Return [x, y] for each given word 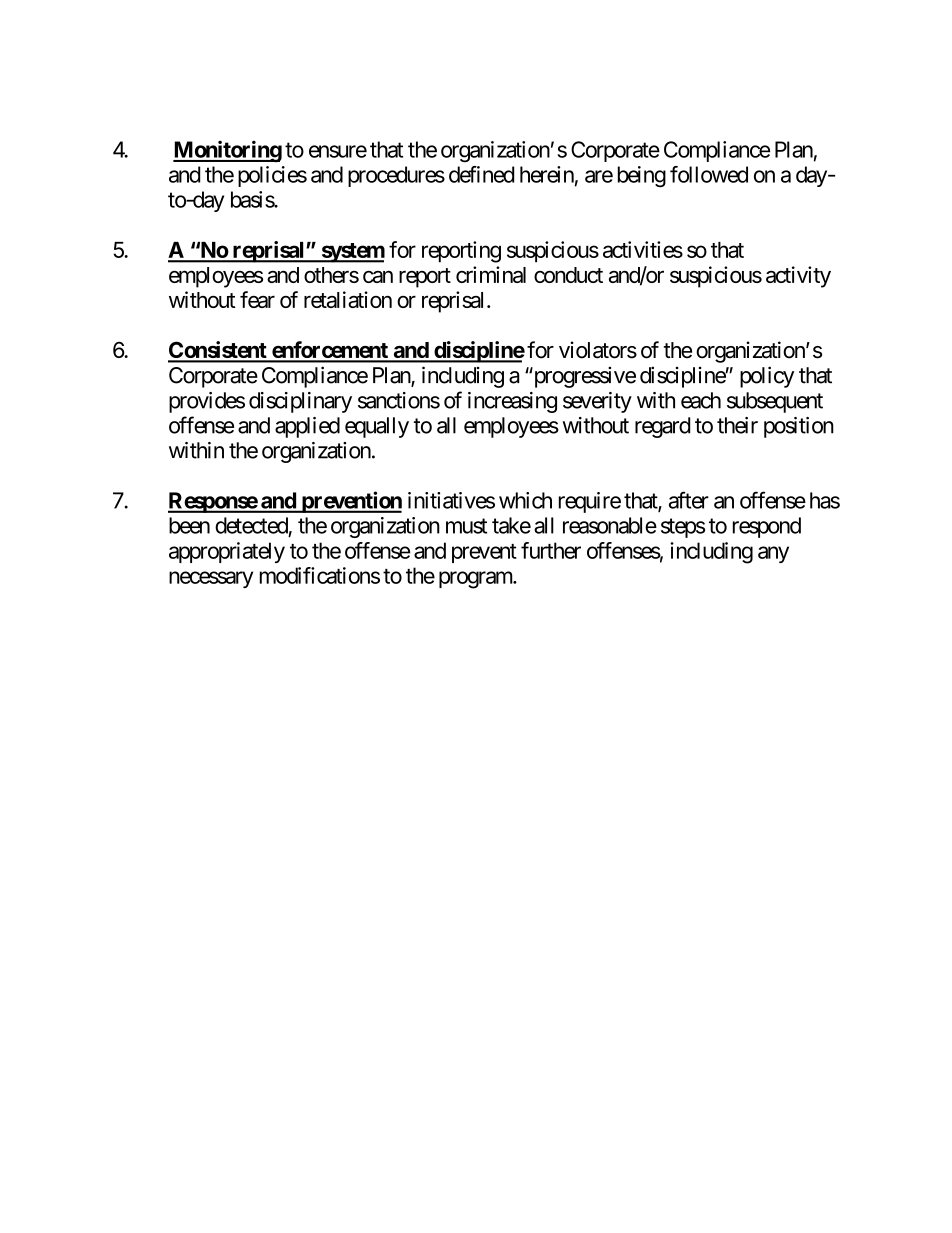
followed [709, 174]
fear [257, 299]
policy [767, 377]
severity [597, 402]
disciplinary [300, 402]
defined [481, 174]
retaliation [348, 299]
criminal [491, 274]
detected [251, 525]
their [737, 425]
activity [798, 277]
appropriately [227, 552]
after [689, 500]
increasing [512, 402]
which [525, 500]
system [352, 253]
